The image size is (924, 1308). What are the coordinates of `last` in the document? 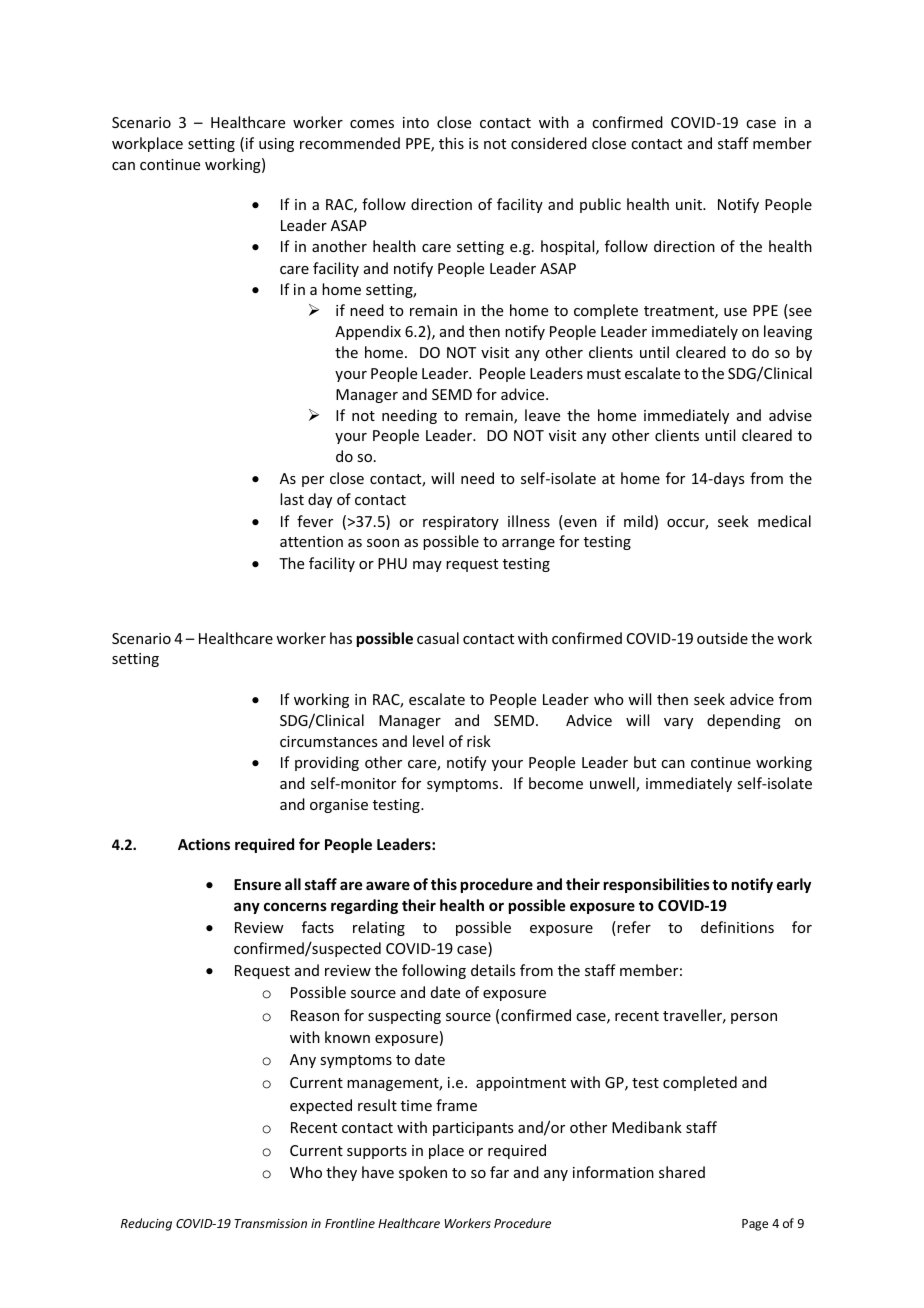 It's located at (292, 499).
